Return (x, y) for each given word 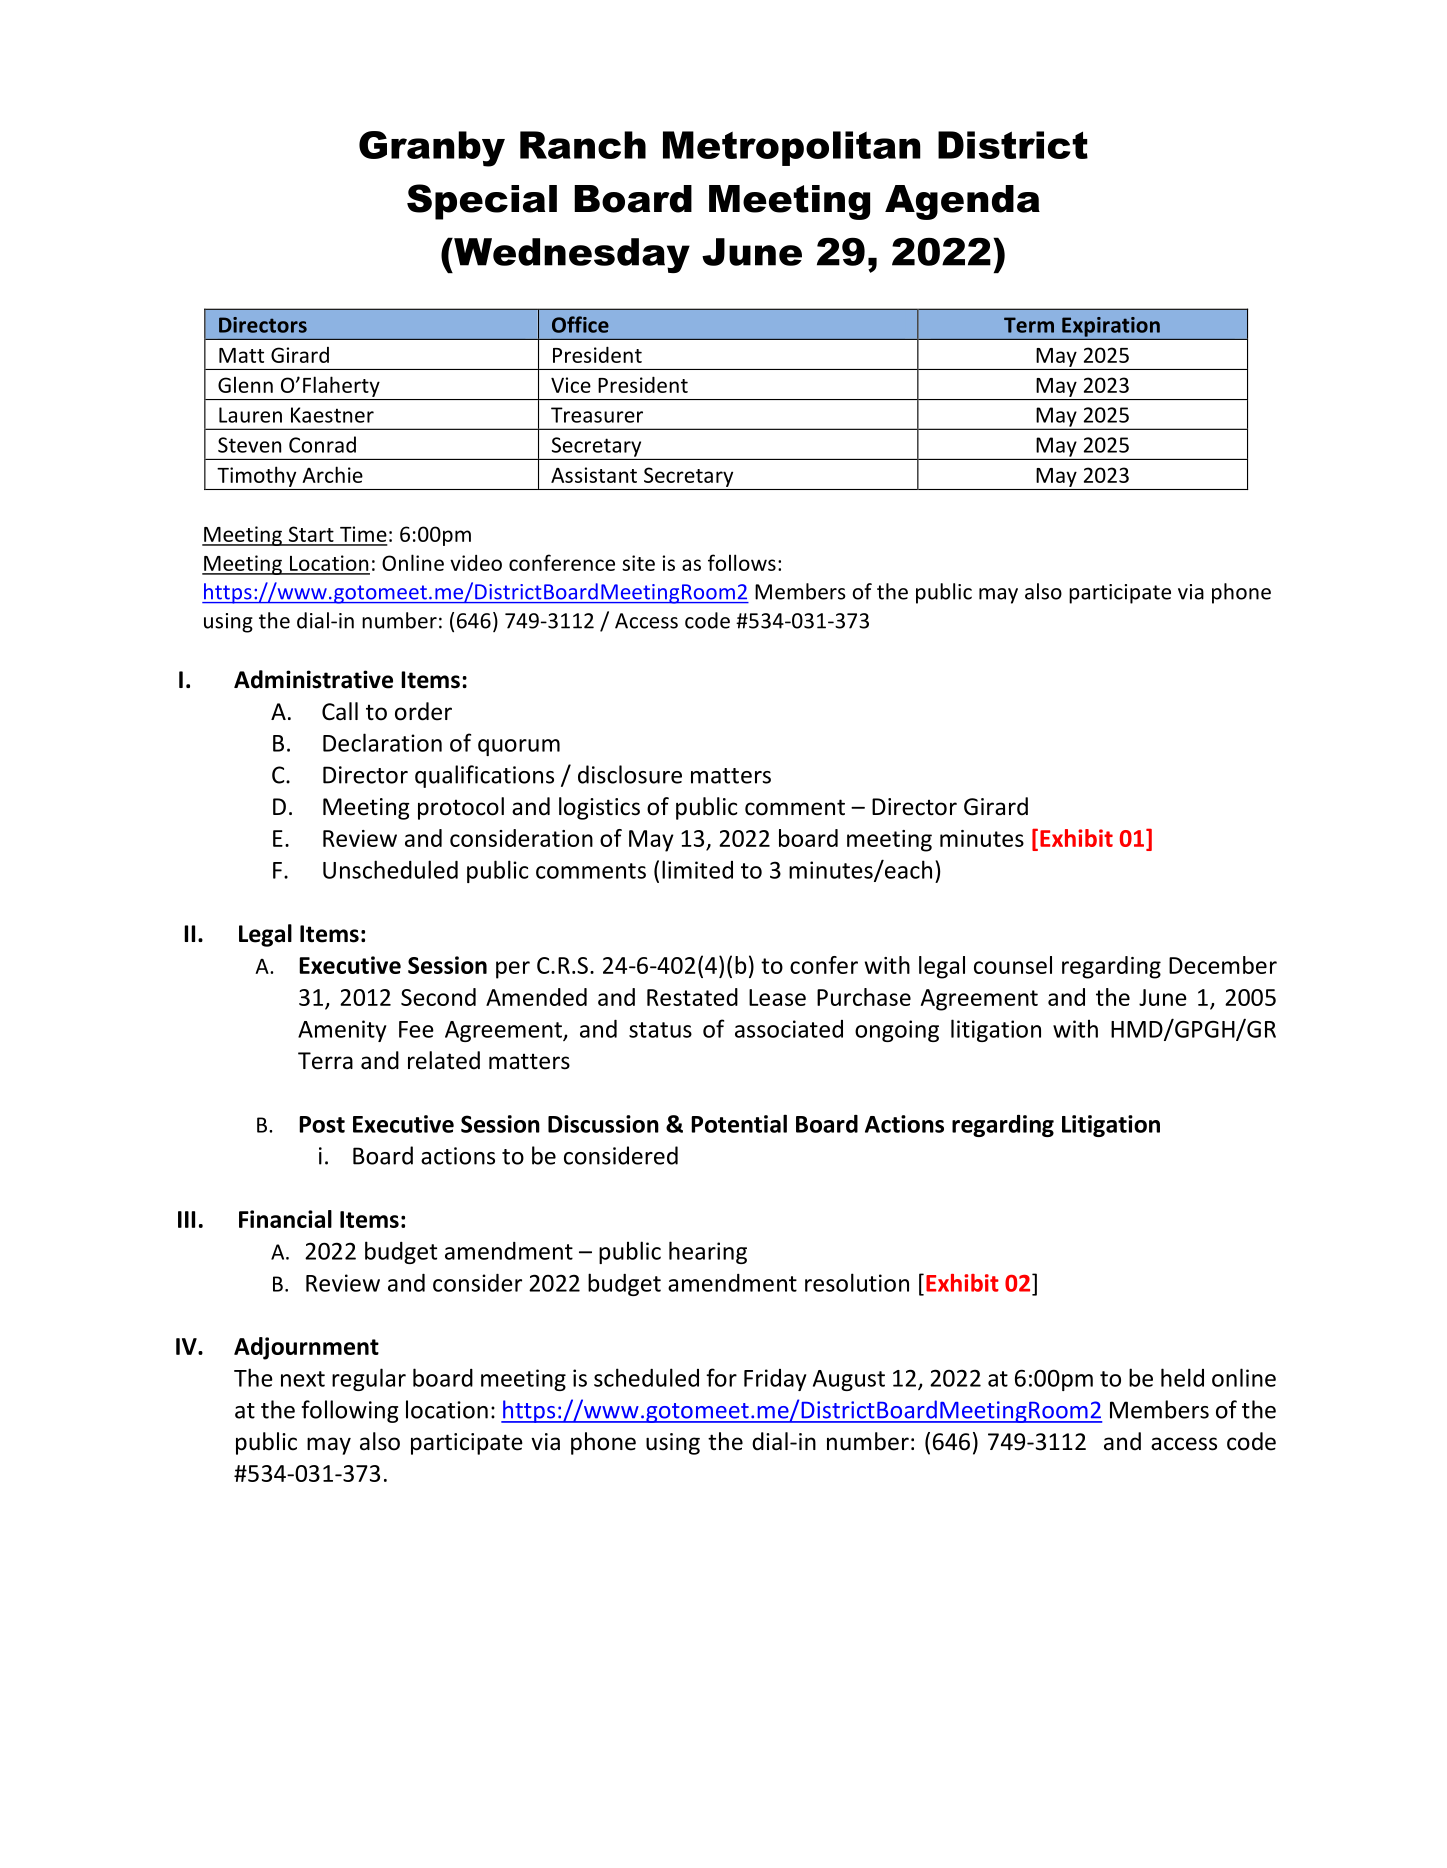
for (721, 1377)
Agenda (962, 202)
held (1182, 1377)
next (303, 1379)
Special (482, 202)
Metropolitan (792, 148)
